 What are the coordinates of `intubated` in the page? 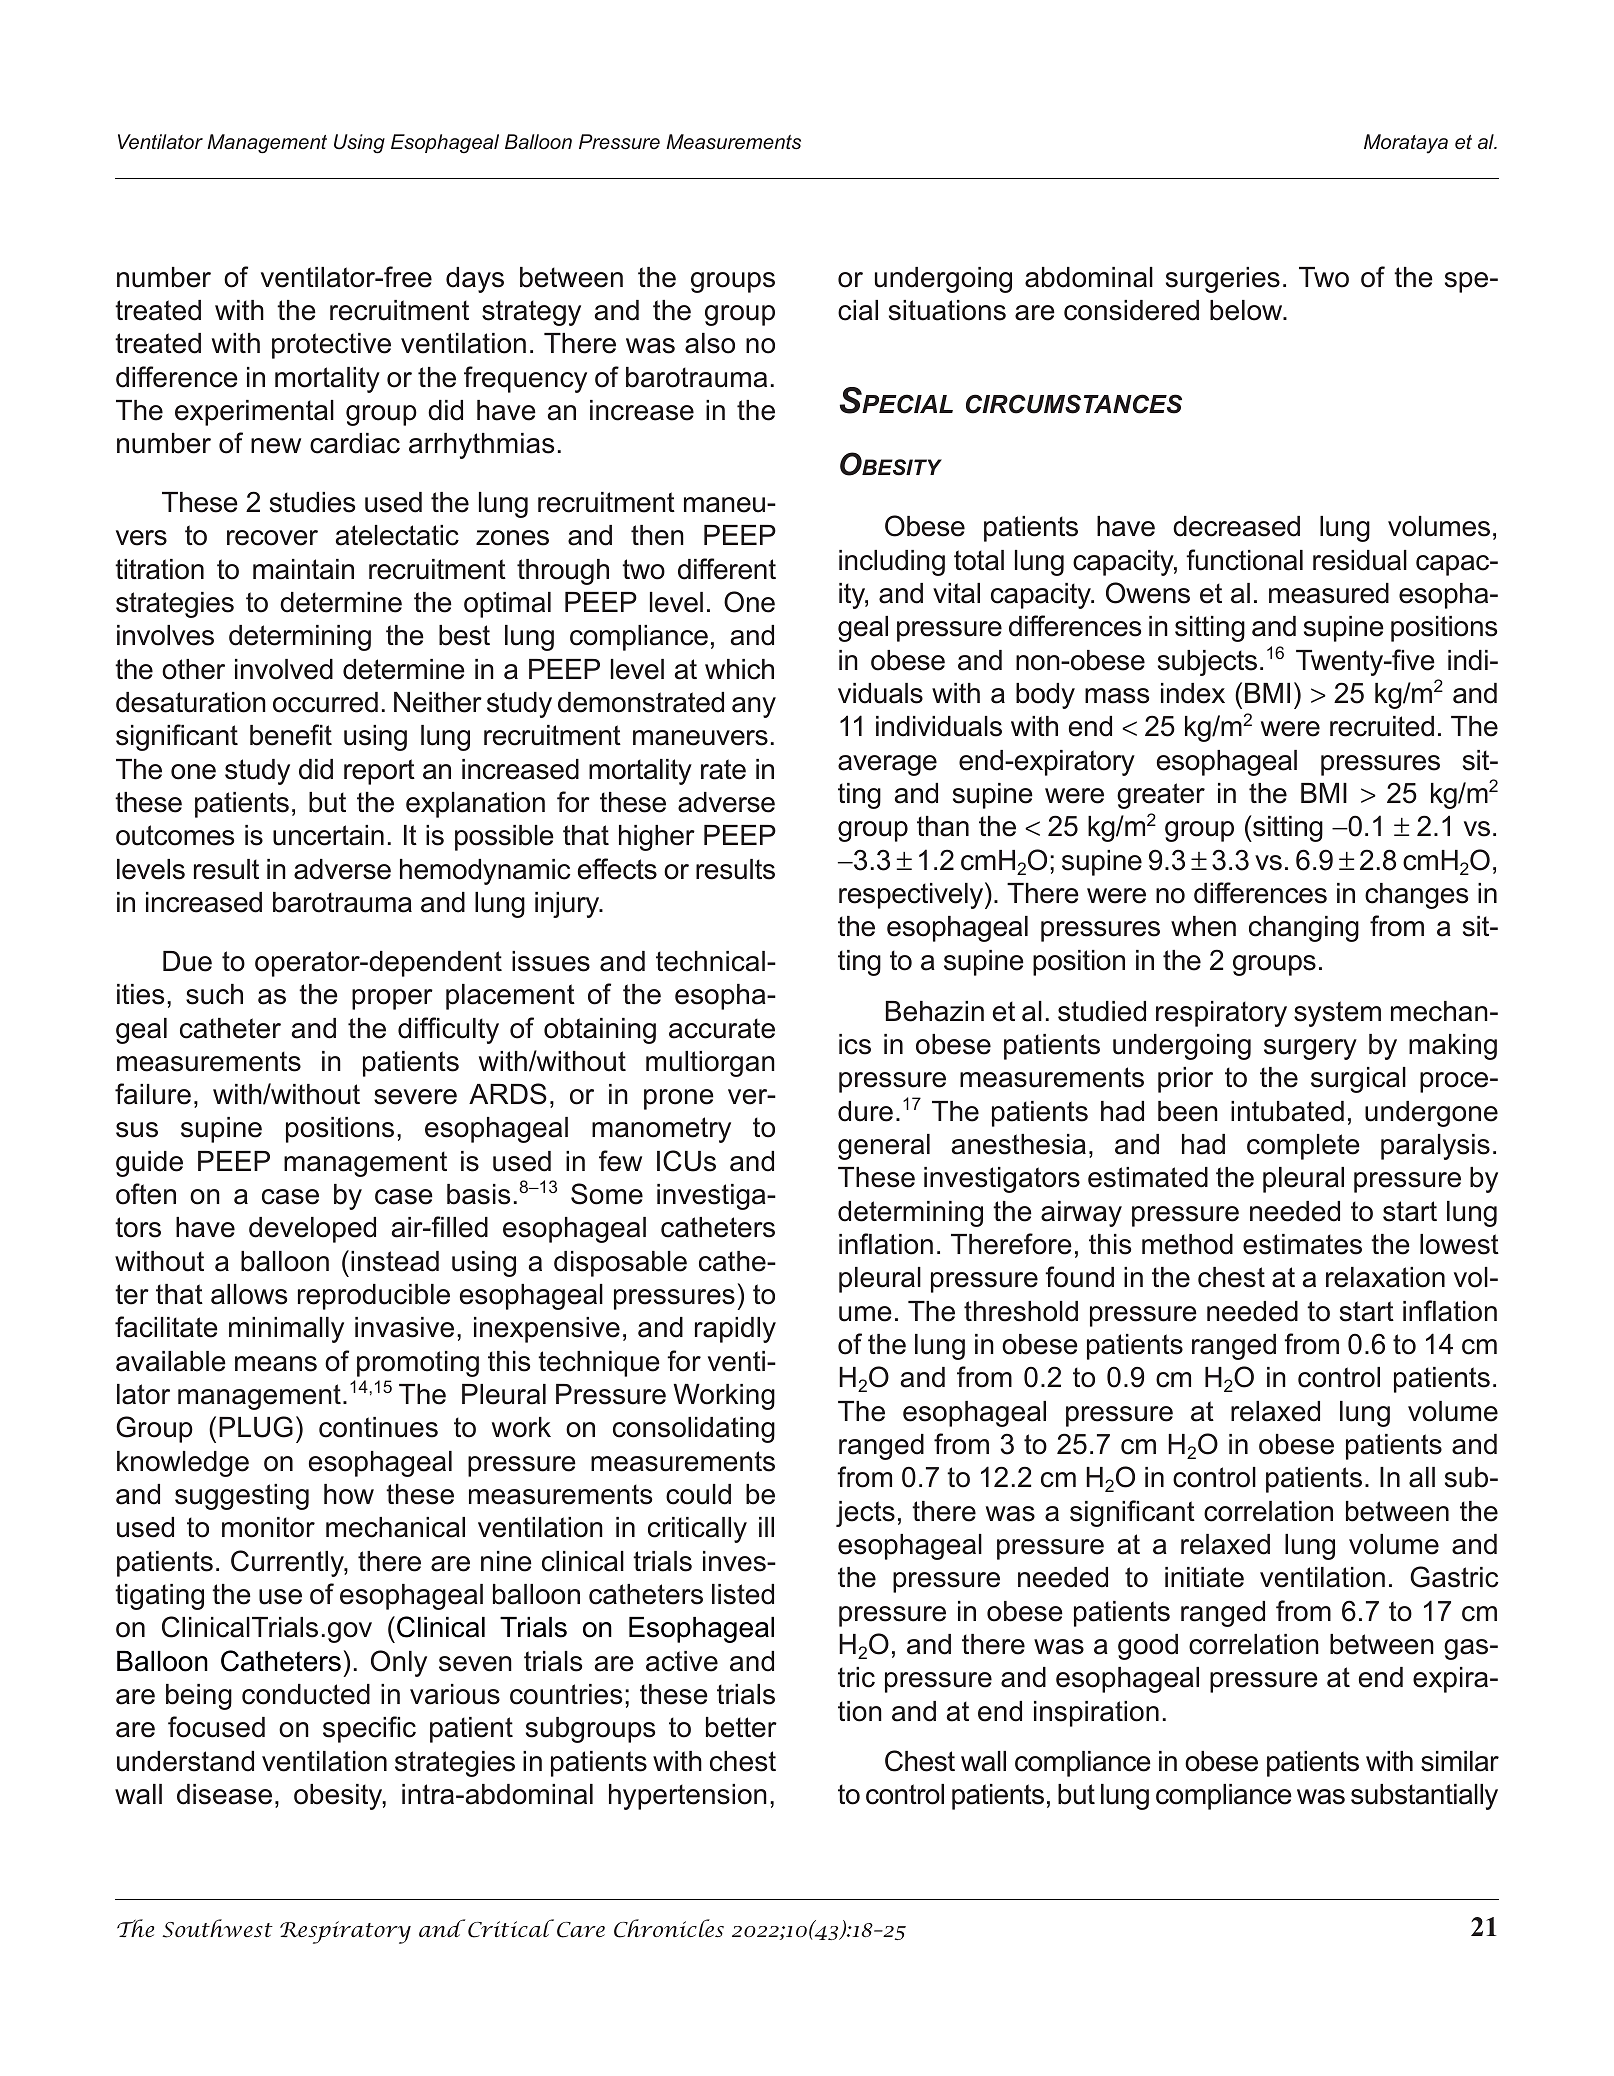 It's located at (1287, 1111).
